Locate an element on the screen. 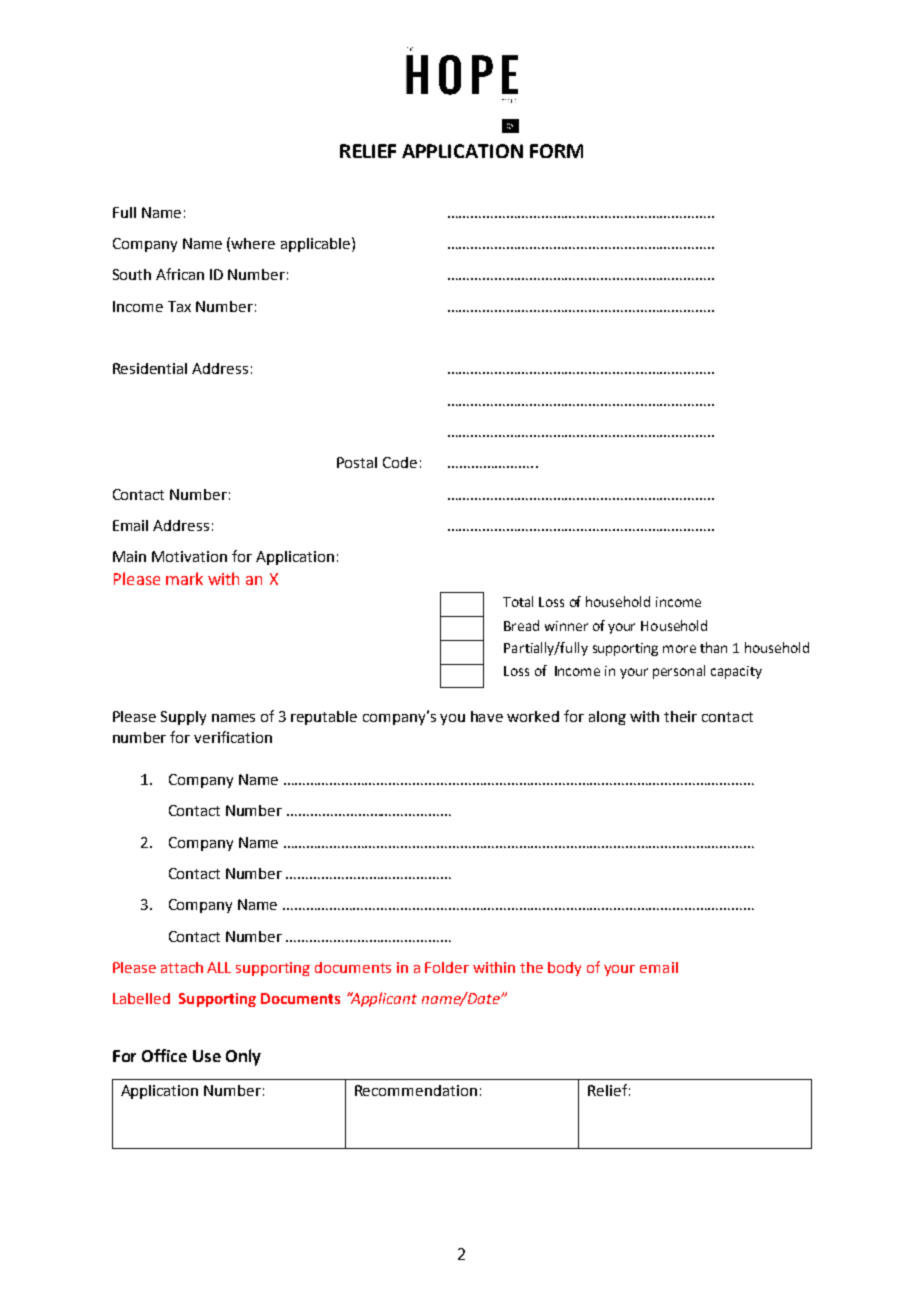  applicable is located at coordinates (317, 244).
